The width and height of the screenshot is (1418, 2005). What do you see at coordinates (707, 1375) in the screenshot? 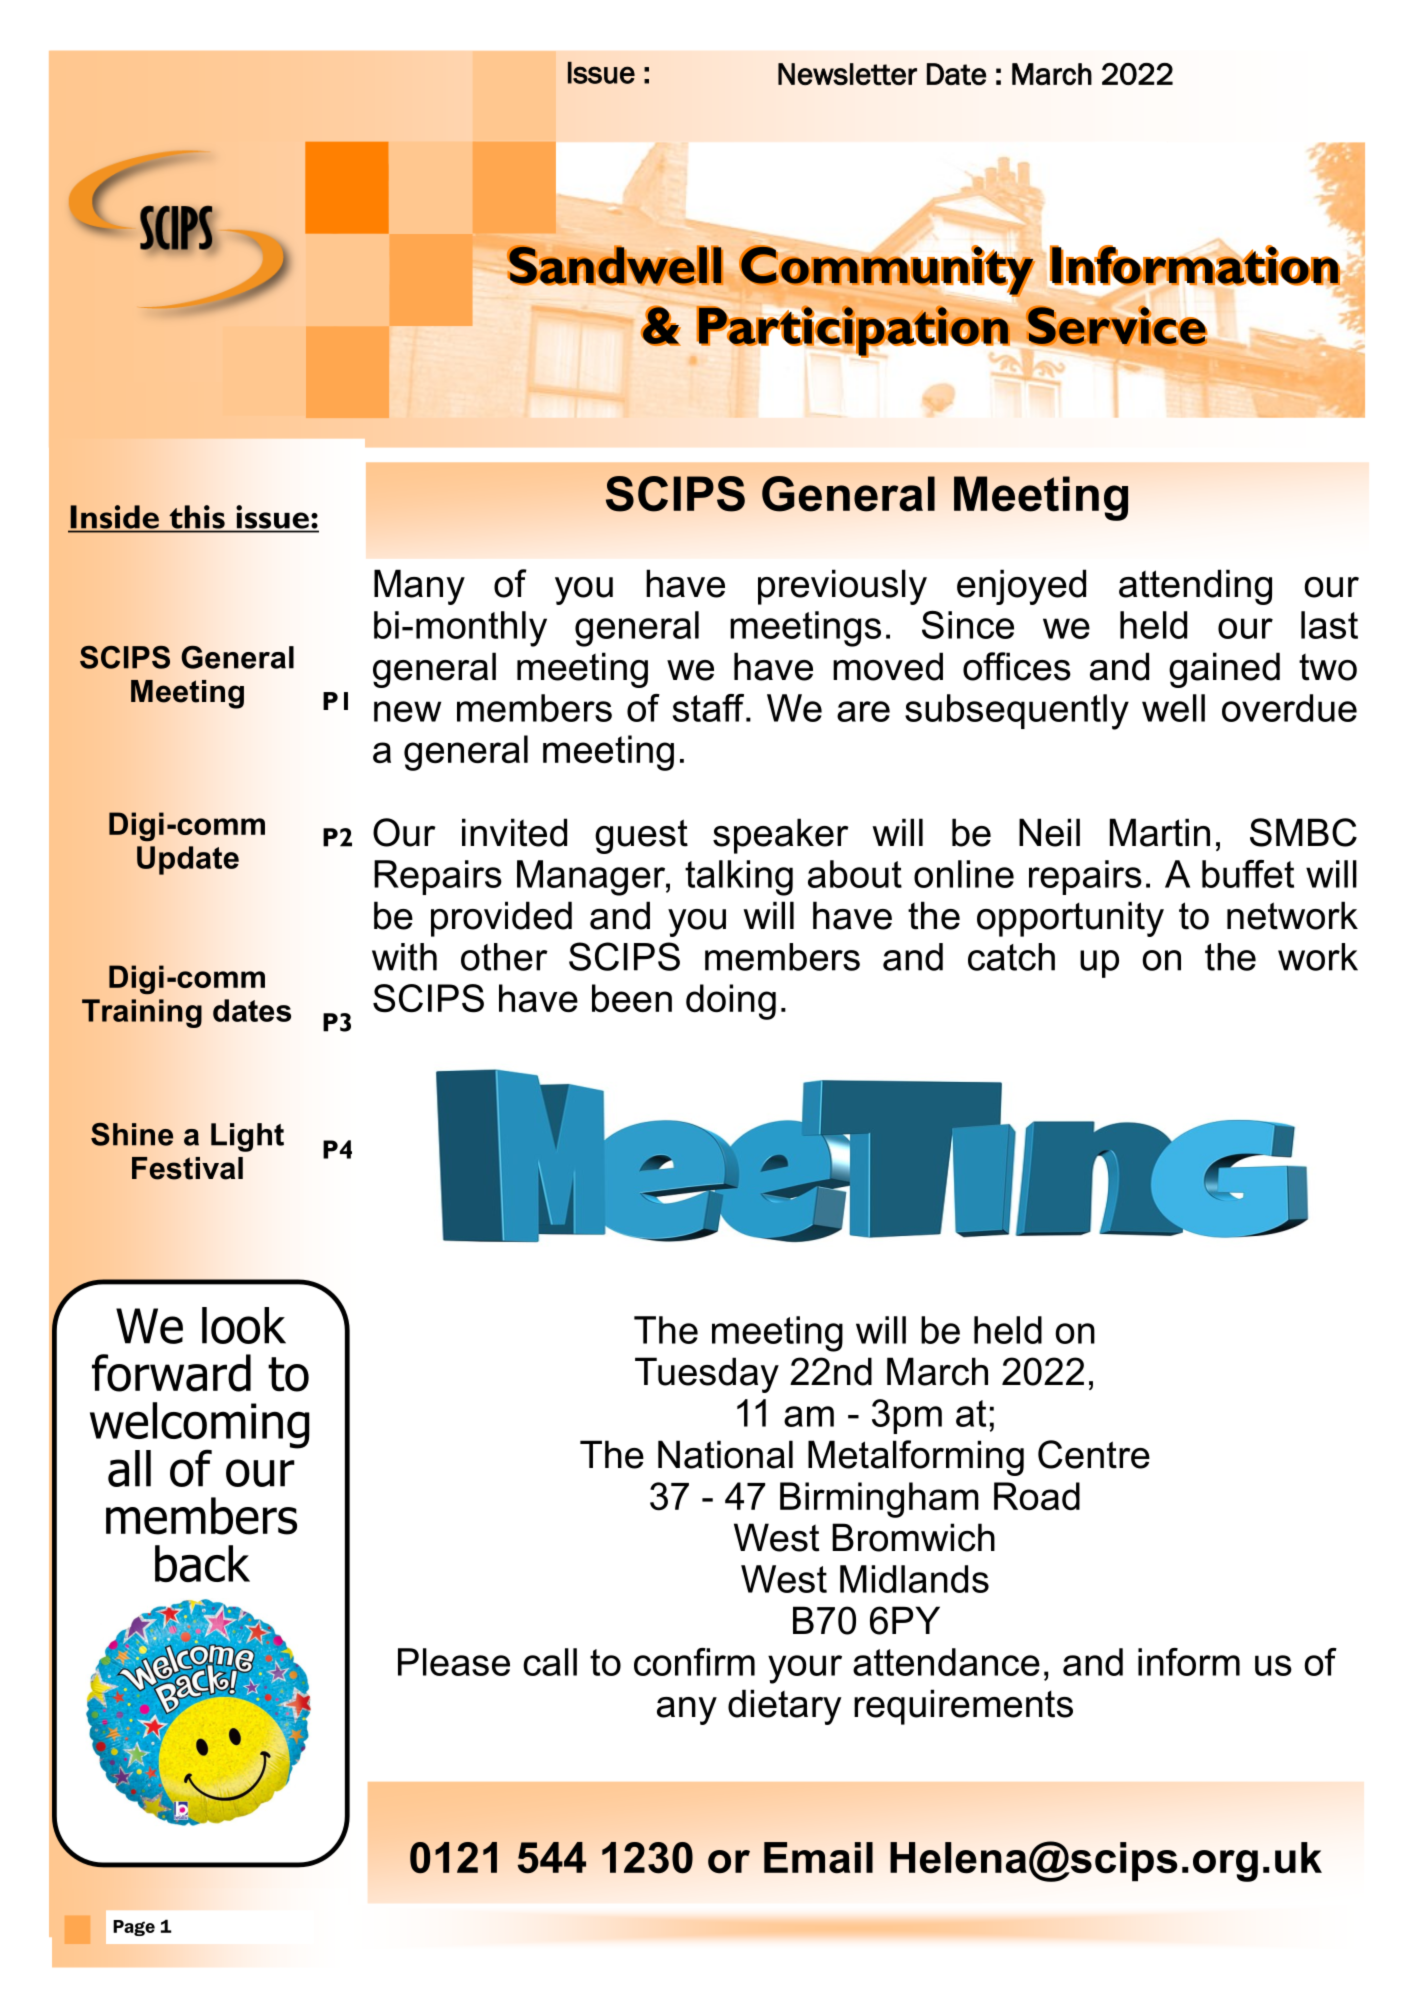
I see `Tuesday` at bounding box center [707, 1375].
